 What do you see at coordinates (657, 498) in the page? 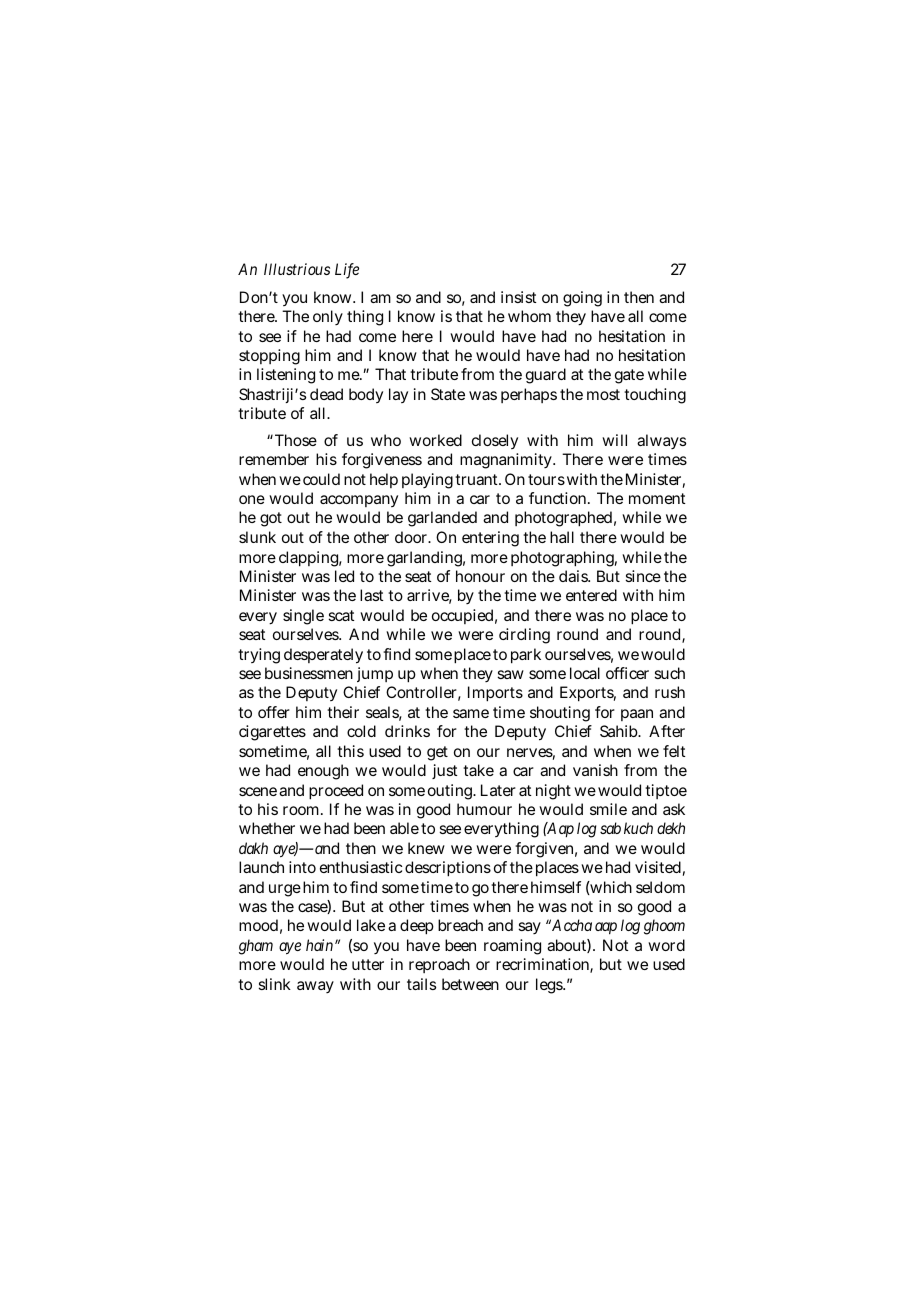
I see `moment` at bounding box center [657, 498].
